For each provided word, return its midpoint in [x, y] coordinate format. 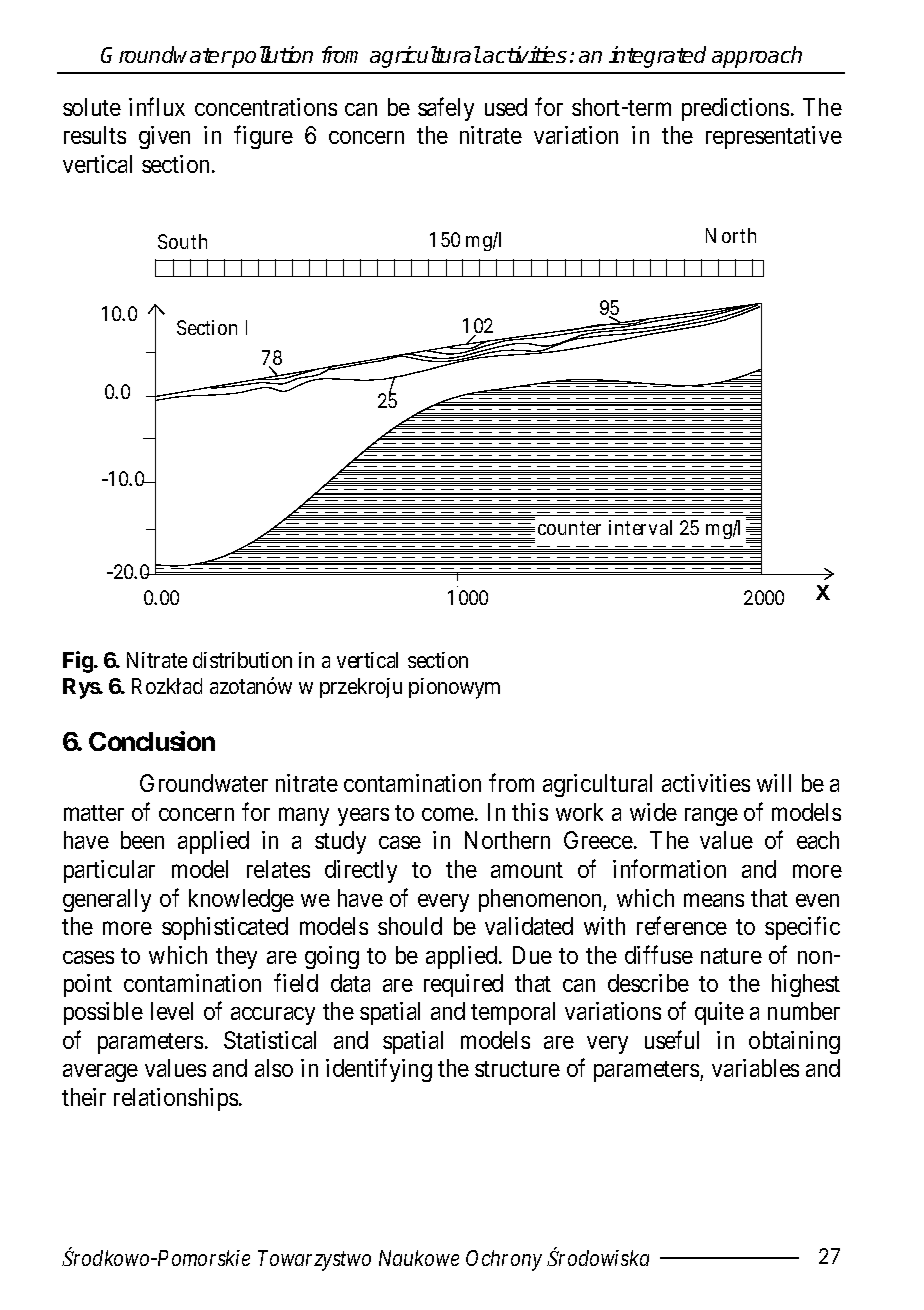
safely [446, 109]
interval [640, 527]
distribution [242, 660]
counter [569, 528]
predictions [735, 109]
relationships [176, 1099]
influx [157, 106]
